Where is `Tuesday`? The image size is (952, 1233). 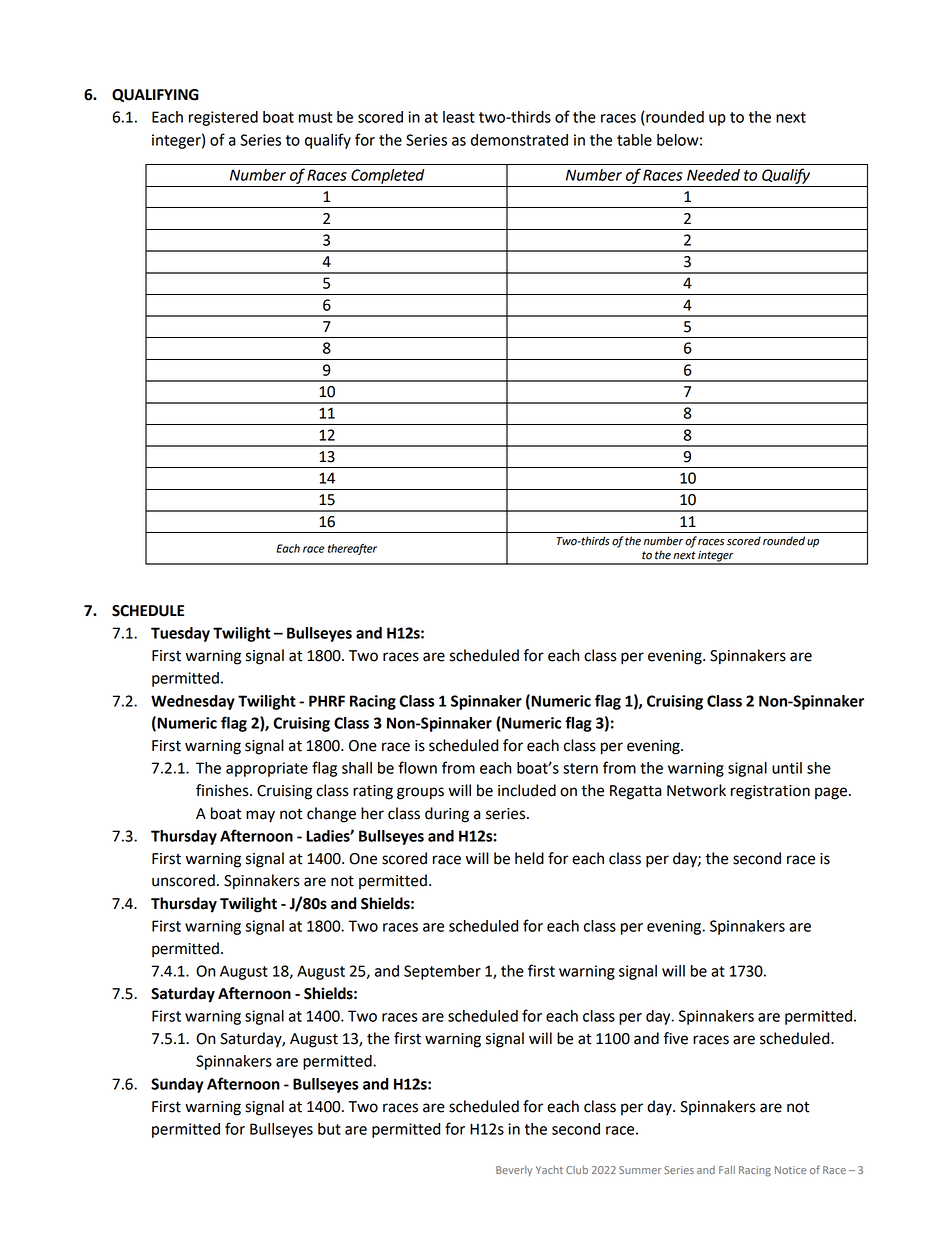 Tuesday is located at coordinates (180, 634).
